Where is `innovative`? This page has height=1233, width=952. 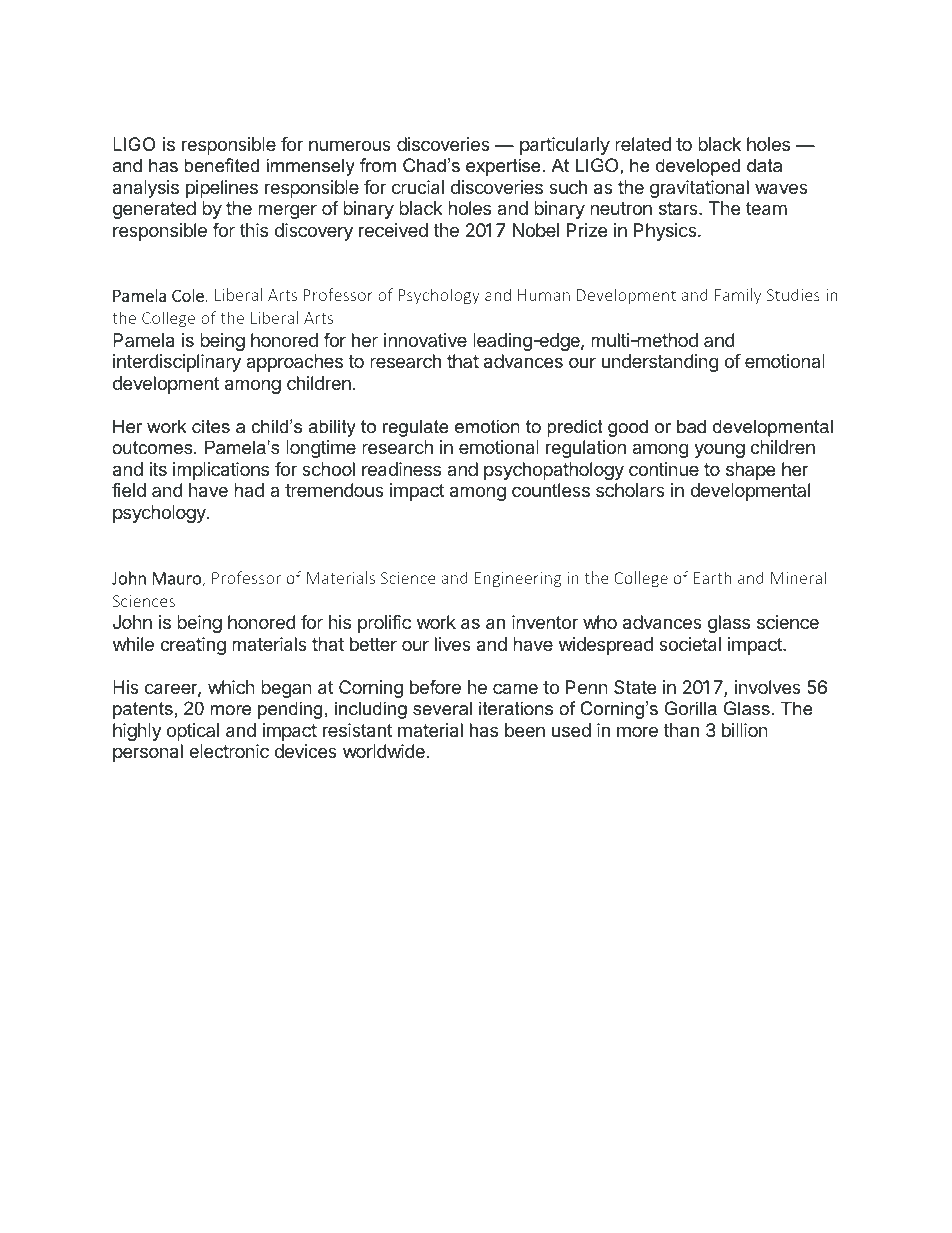
innovative is located at coordinates (425, 340).
